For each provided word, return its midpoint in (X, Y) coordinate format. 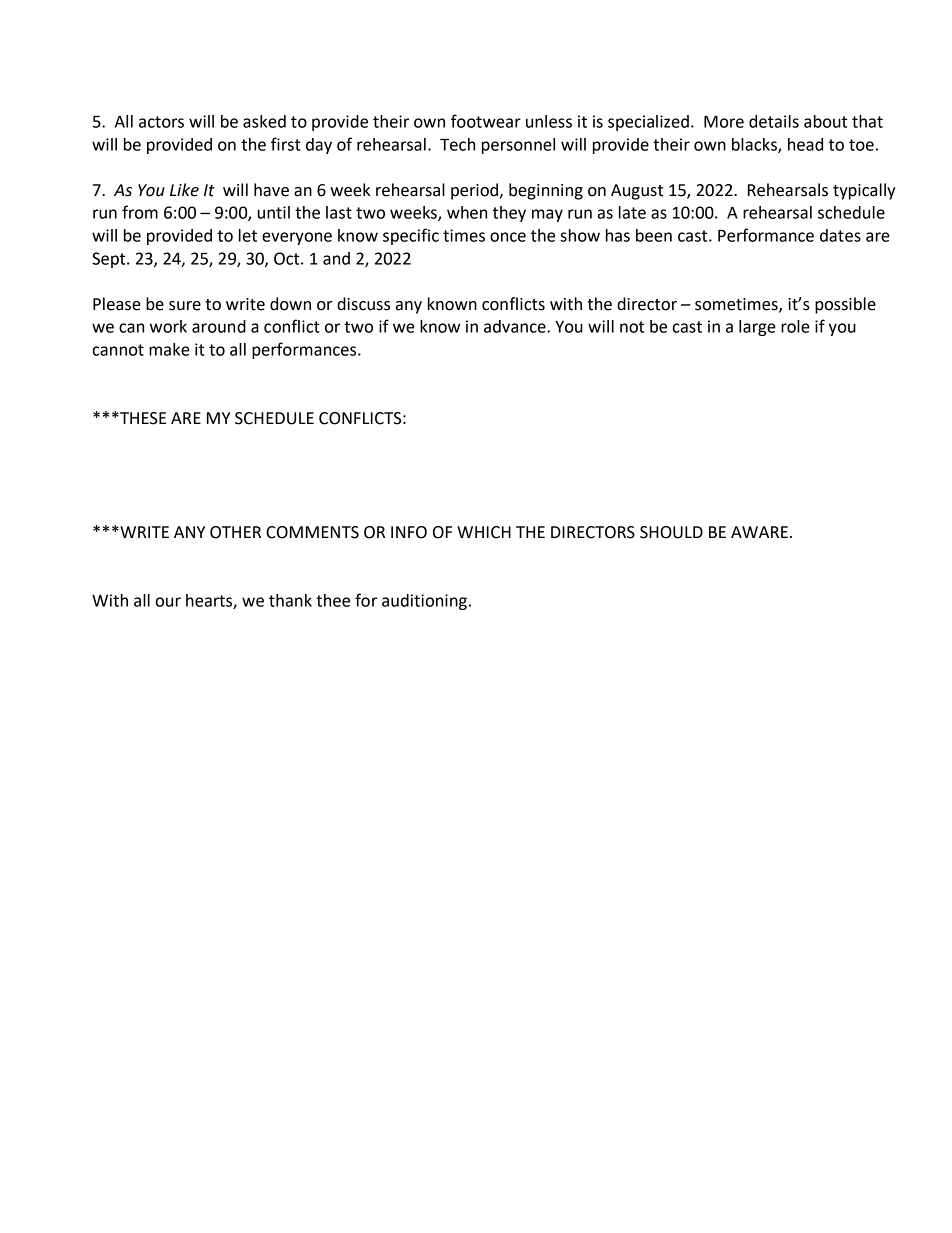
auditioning (424, 602)
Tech (457, 144)
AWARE (759, 532)
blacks (755, 145)
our (168, 602)
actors (161, 122)
